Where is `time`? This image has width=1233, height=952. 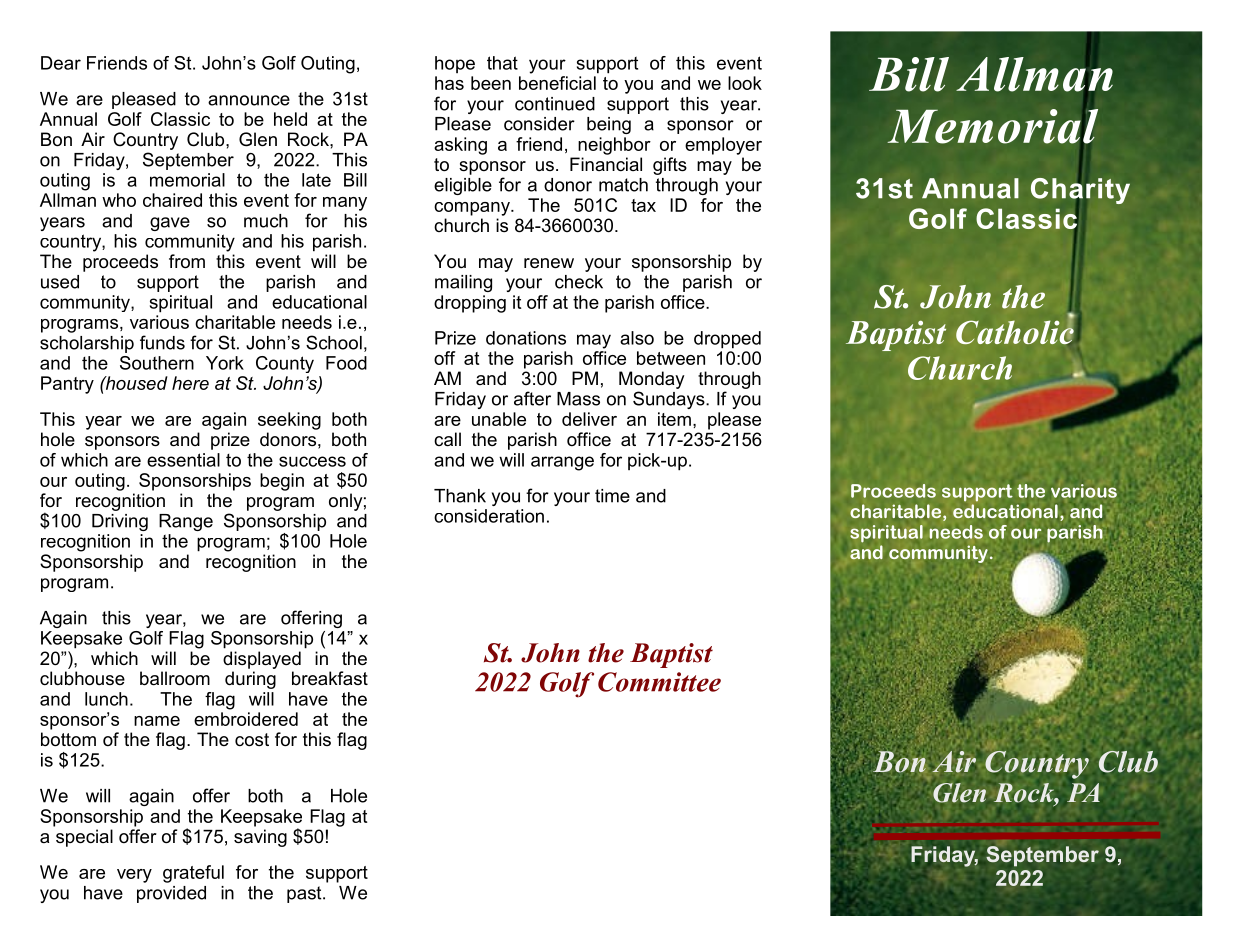 time is located at coordinates (612, 496).
